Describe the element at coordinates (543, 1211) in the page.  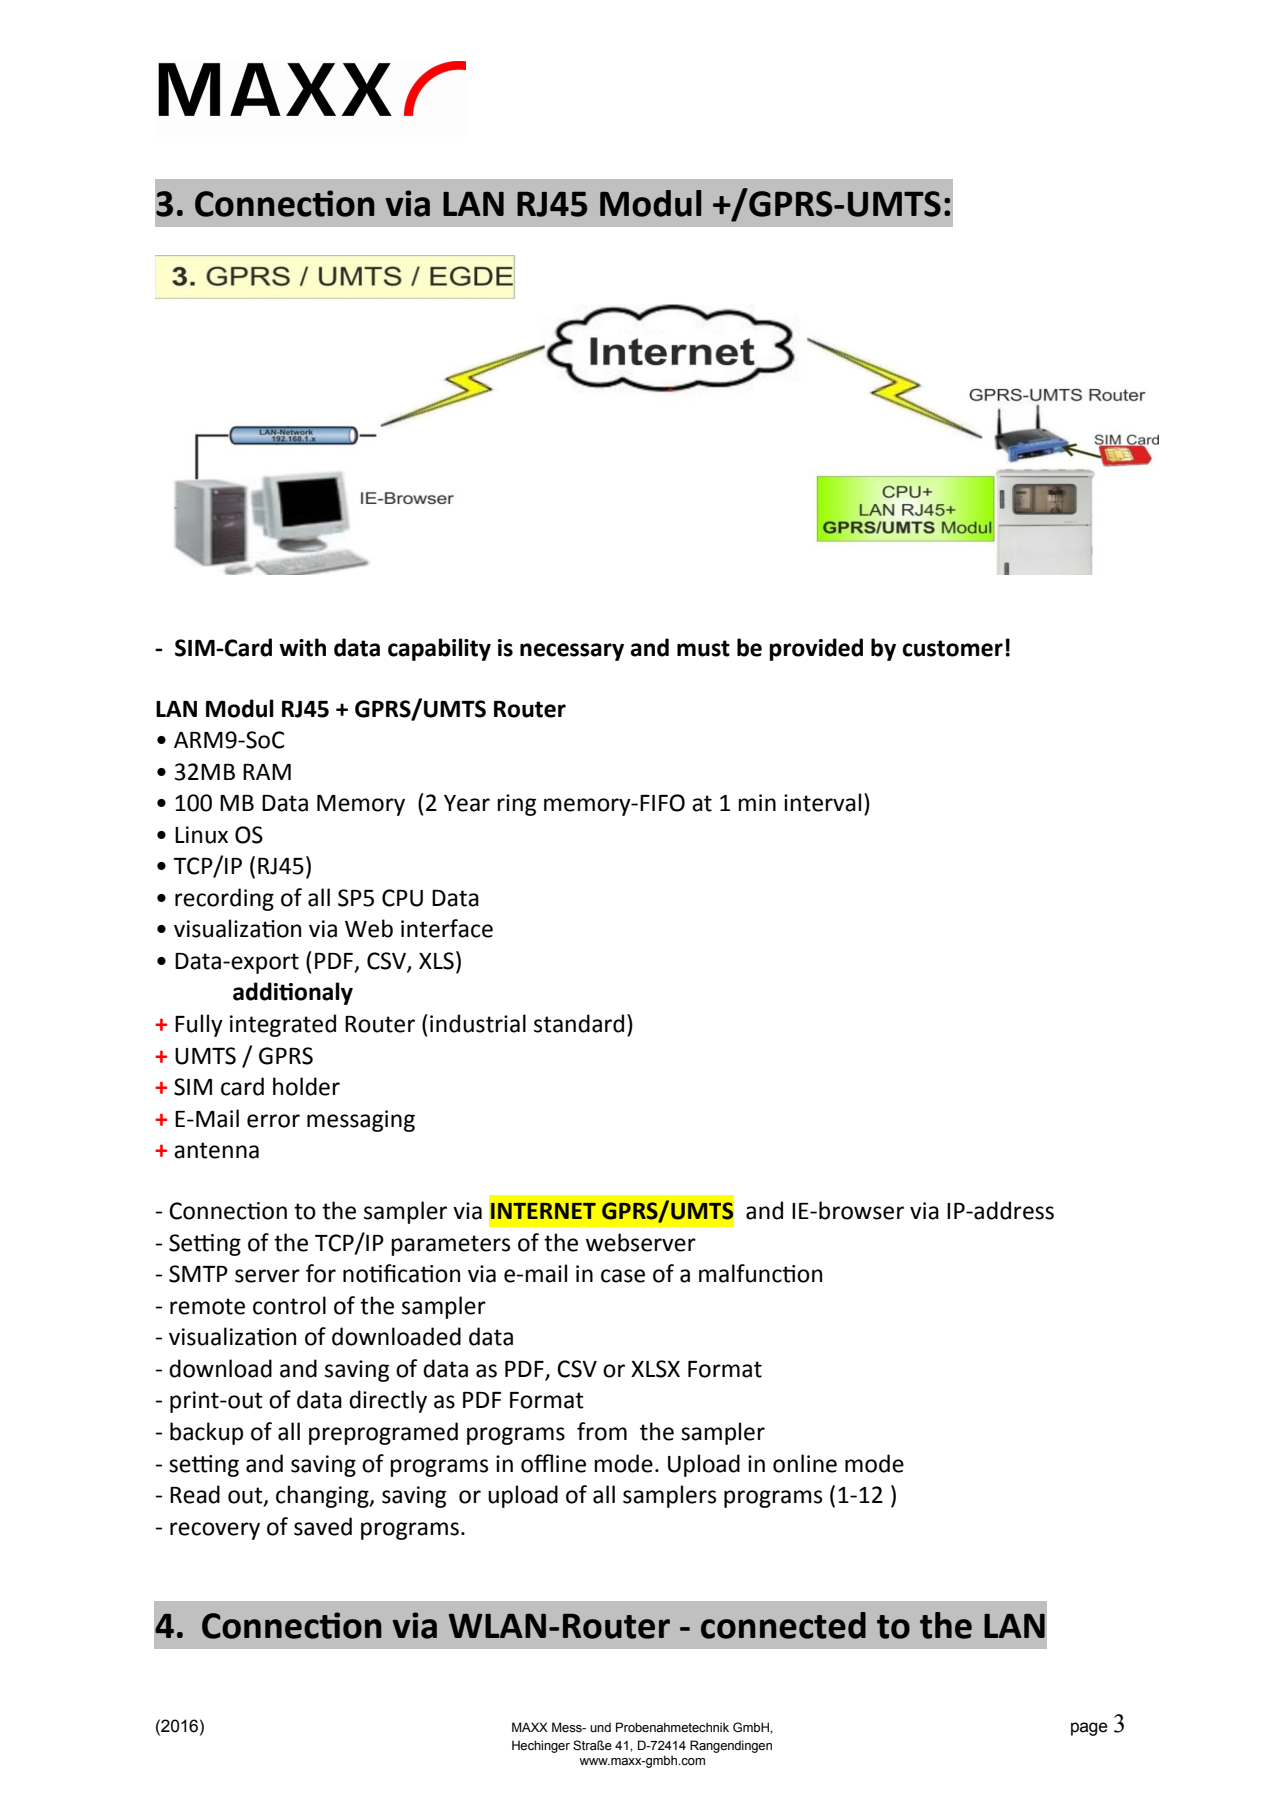
I see `INTERNET` at that location.
